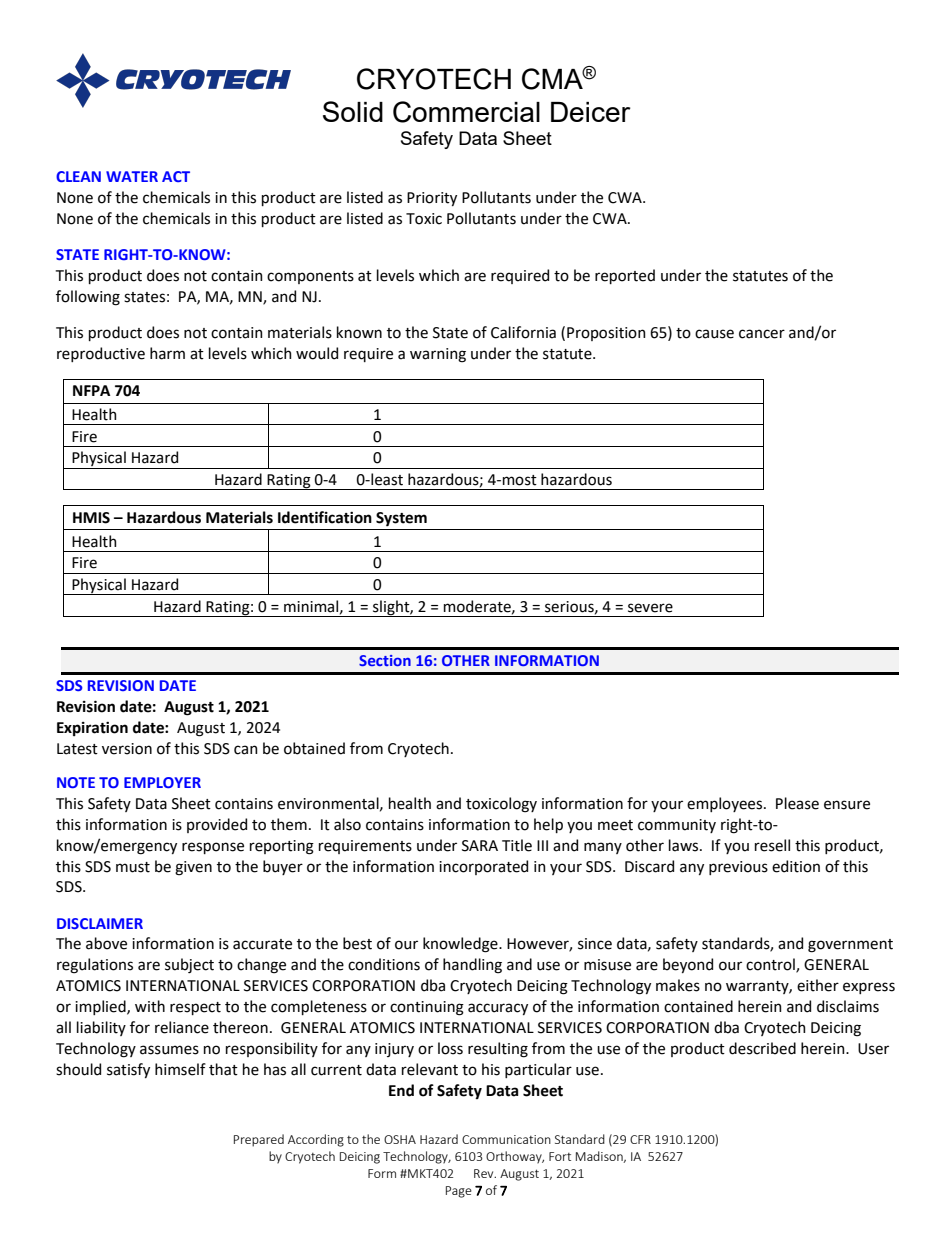 The image size is (952, 1233). Describe the element at coordinates (591, 112) in the screenshot. I see `Deicer` at that location.
